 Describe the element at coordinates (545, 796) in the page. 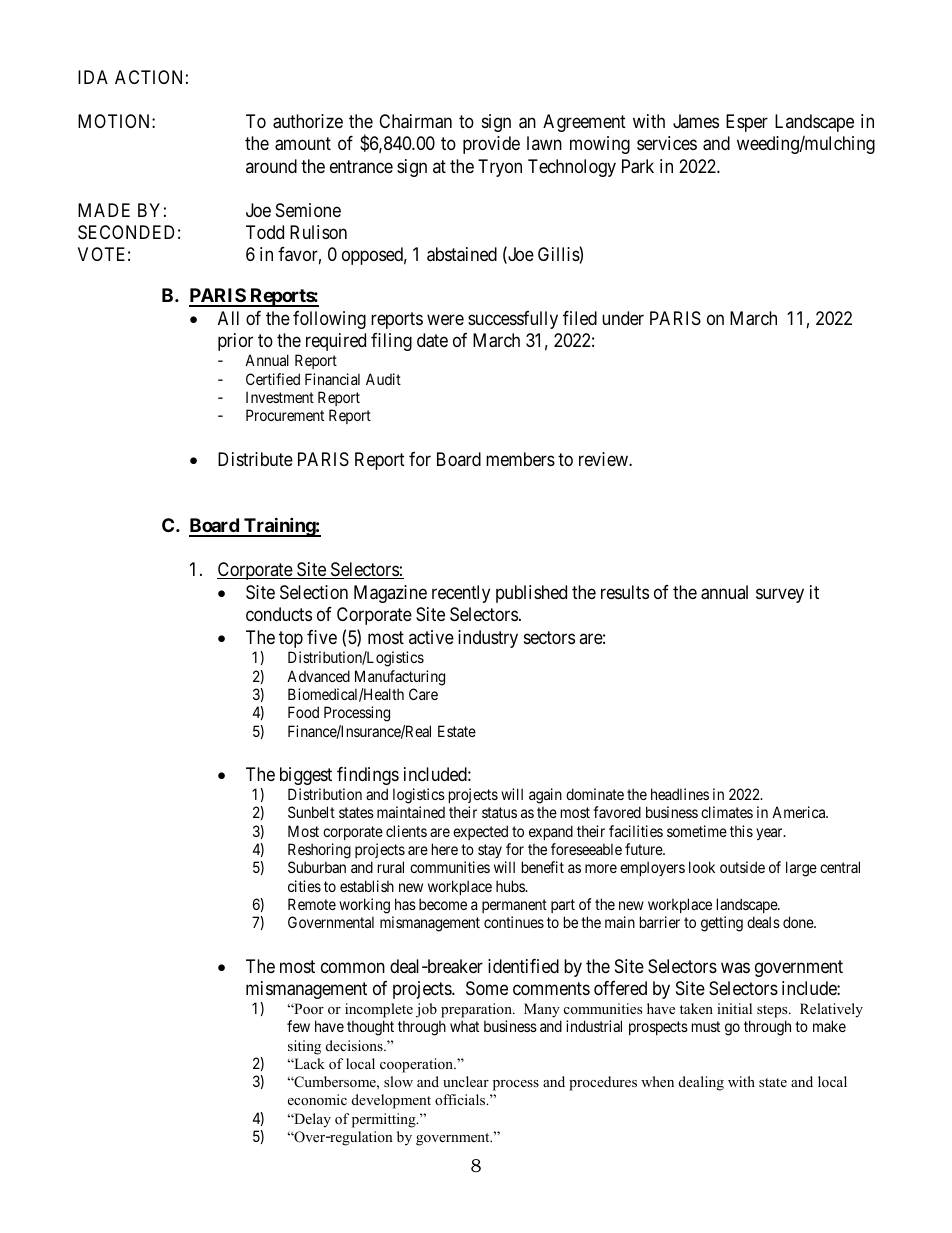

I see `again` at that location.
